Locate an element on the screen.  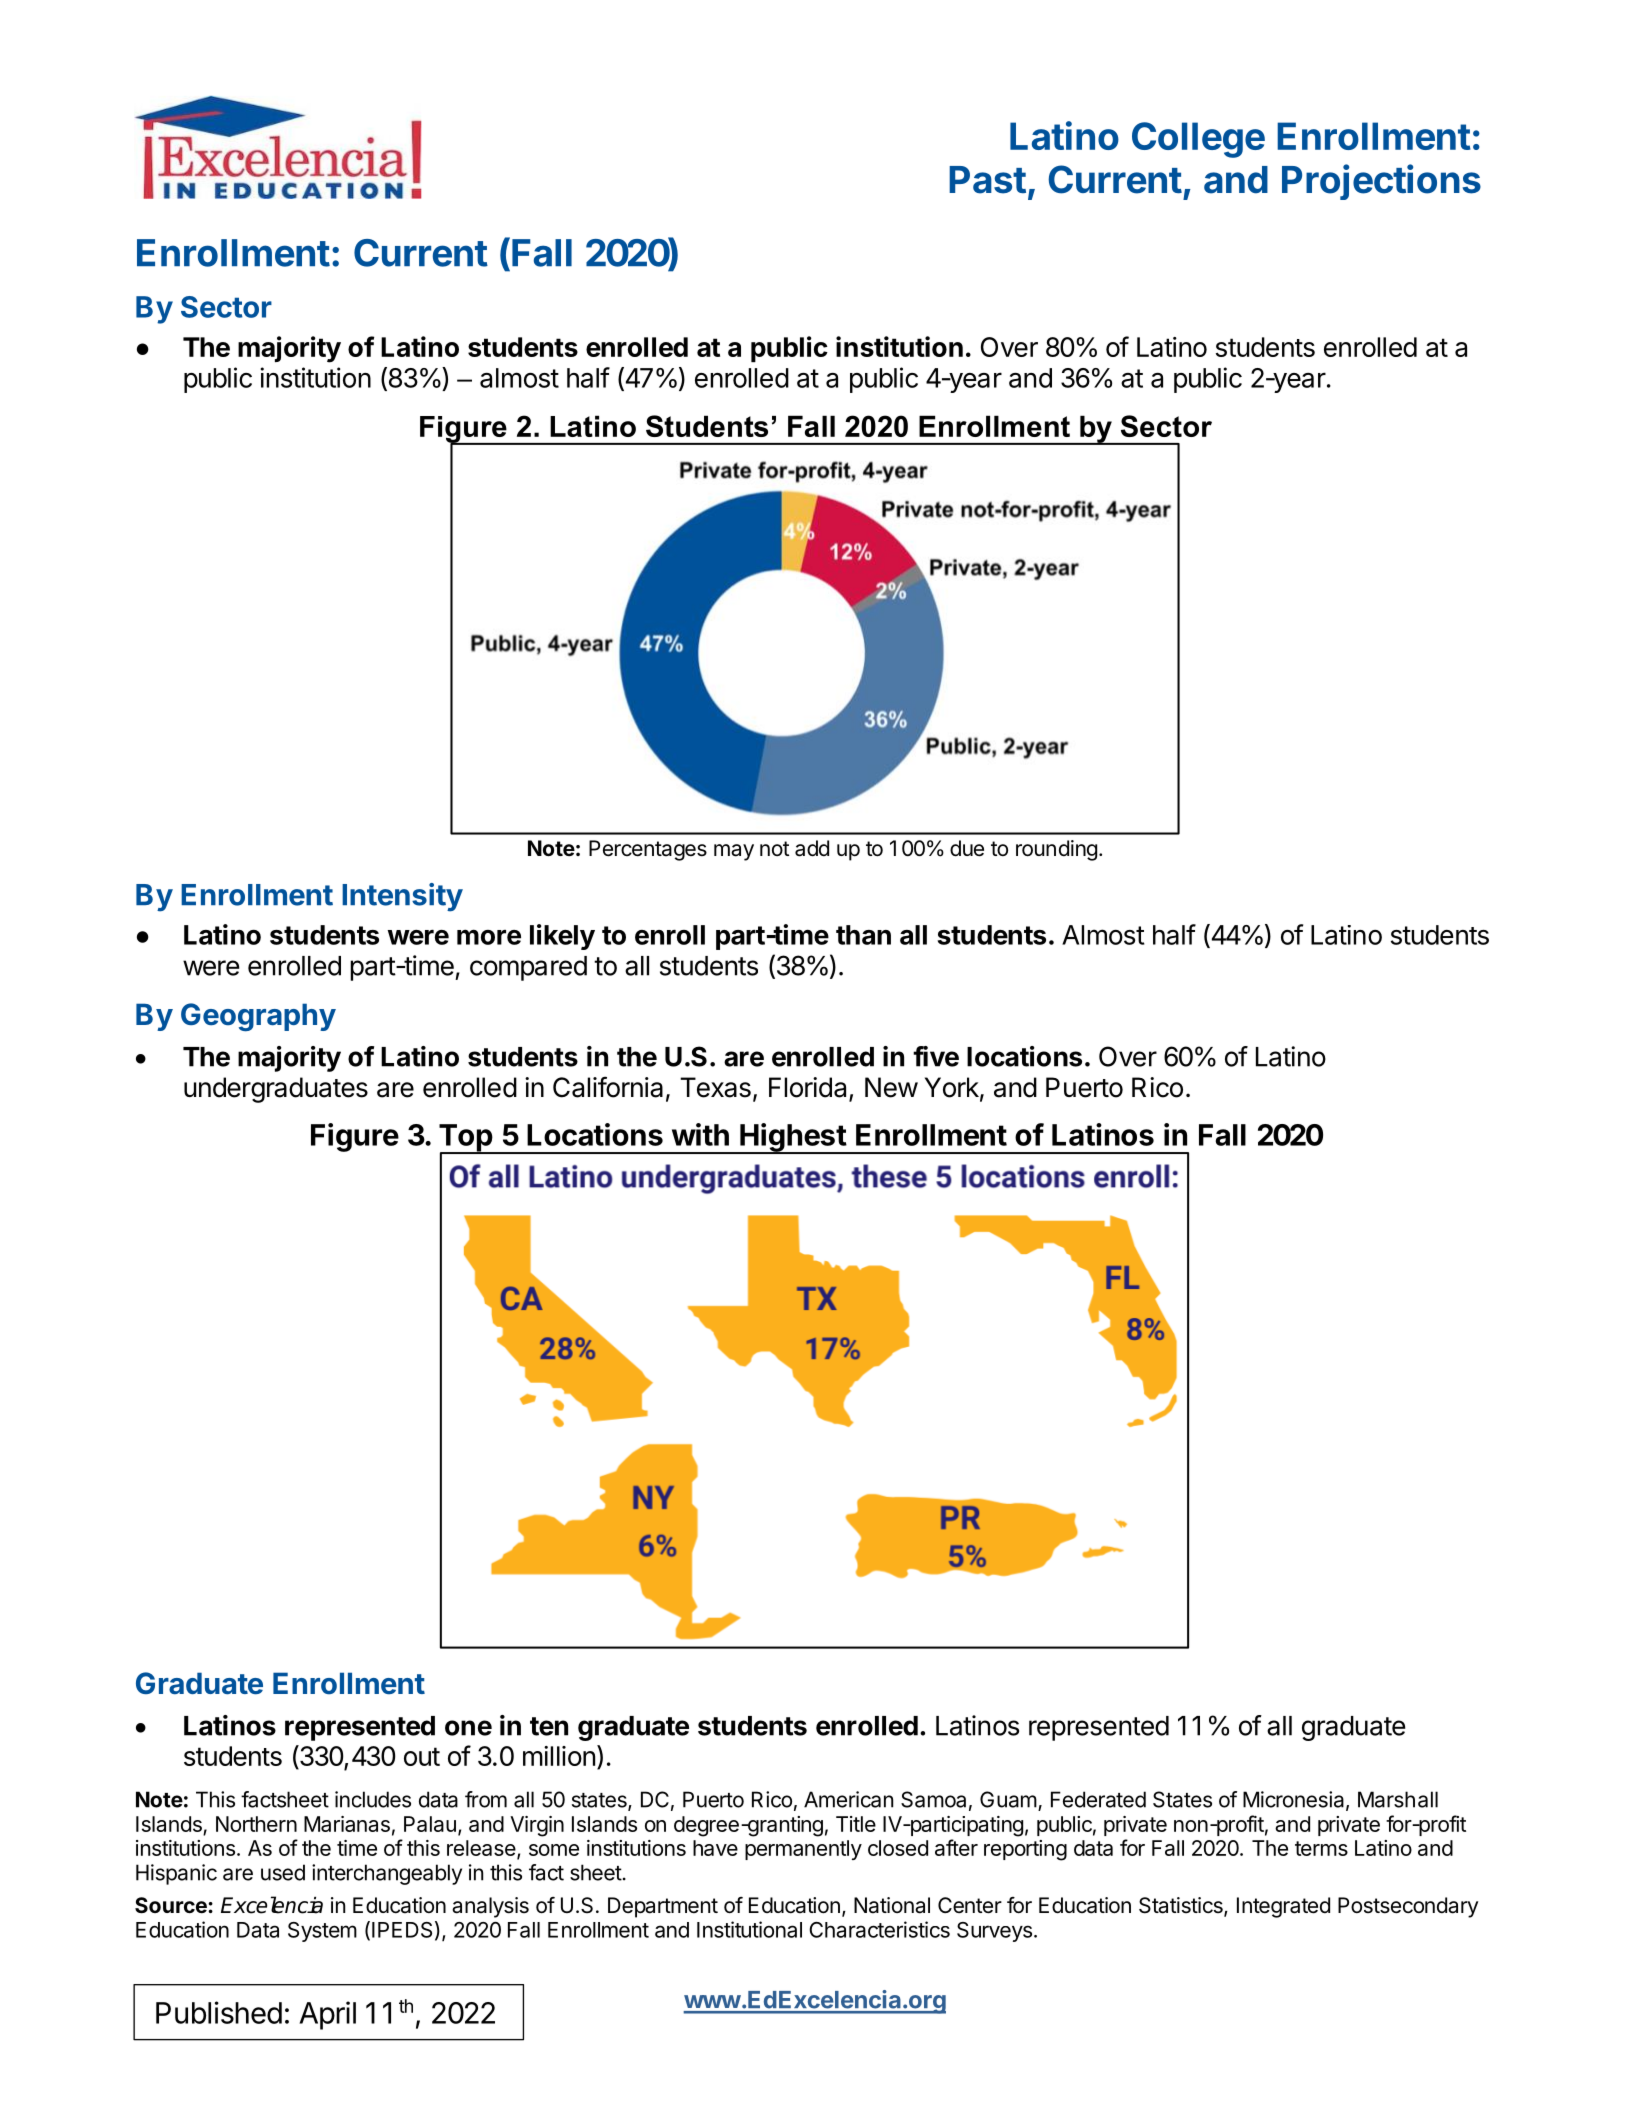
American is located at coordinates (848, 1799).
